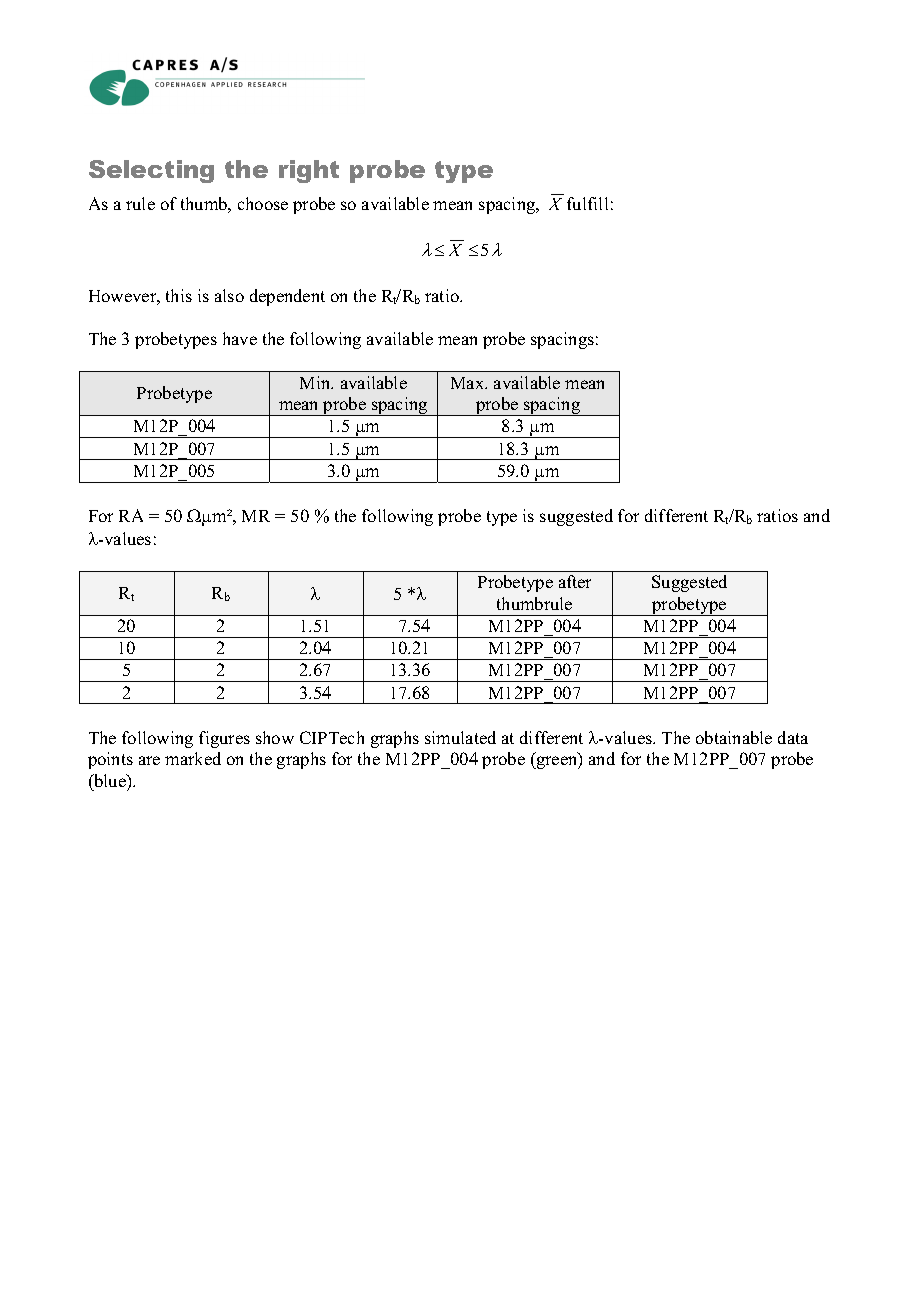 The height and width of the screenshot is (1308, 924). What do you see at coordinates (734, 737) in the screenshot?
I see `obtainable` at bounding box center [734, 737].
